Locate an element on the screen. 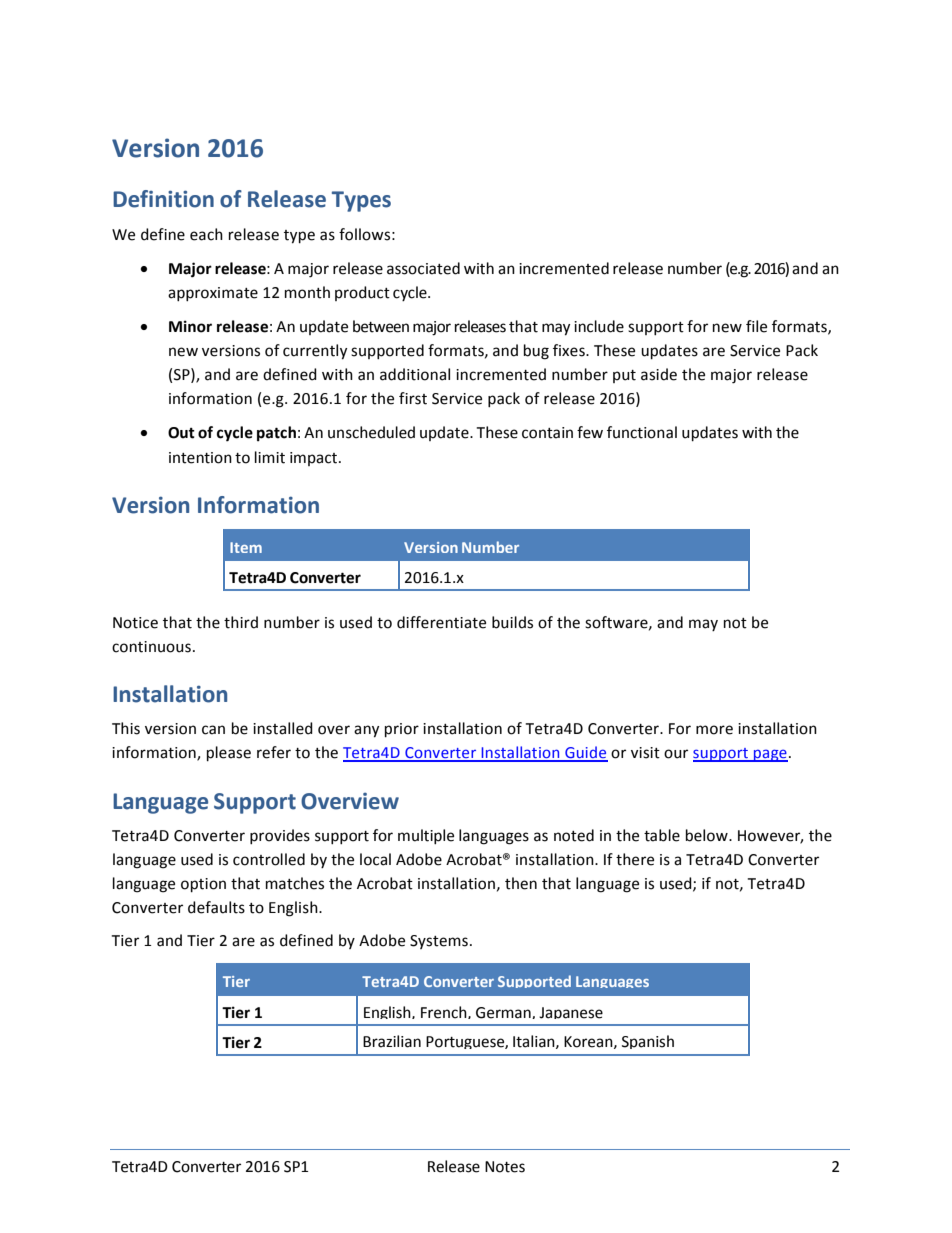  Brazilian is located at coordinates (392, 1041).
